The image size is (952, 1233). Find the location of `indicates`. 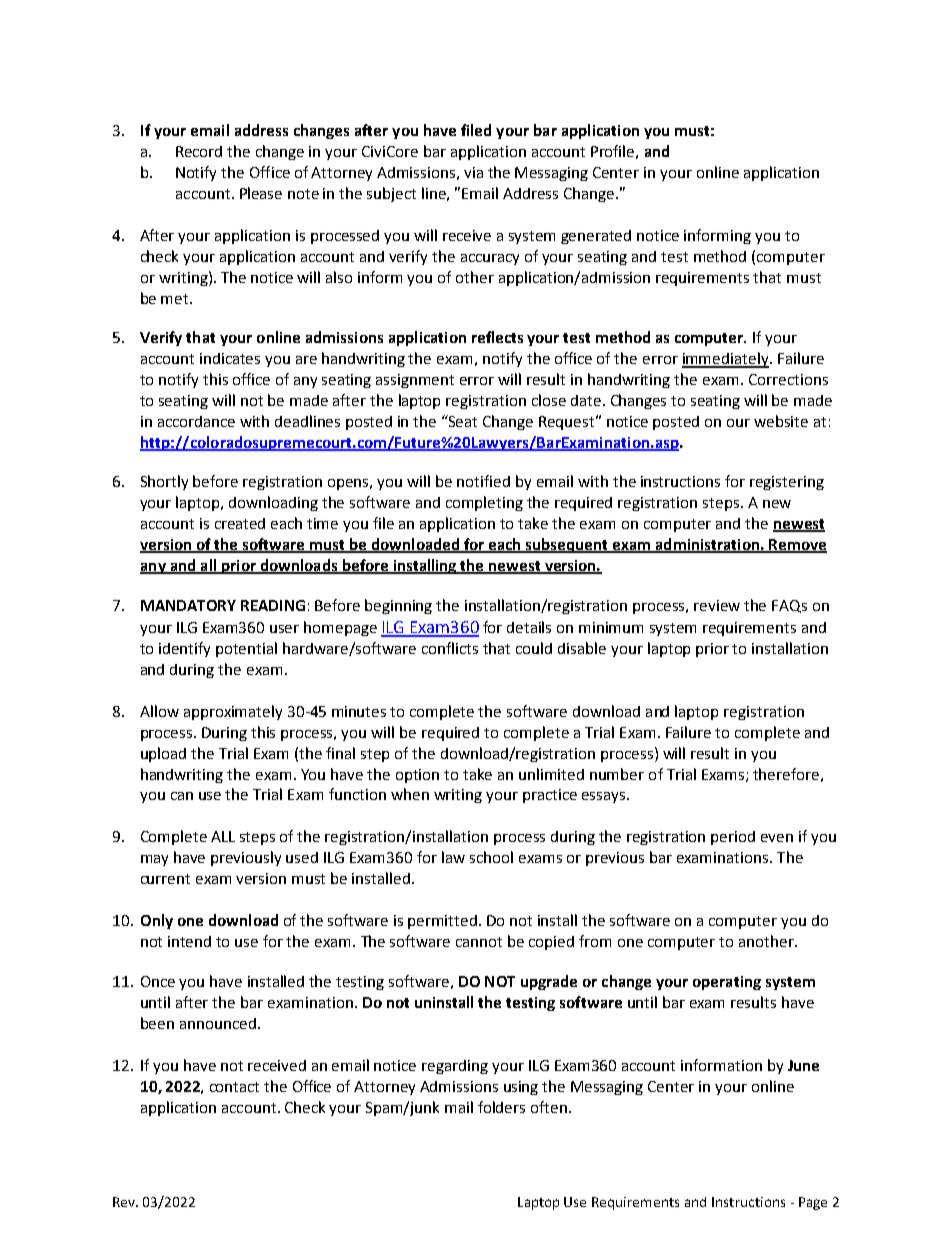

indicates is located at coordinates (230, 358).
